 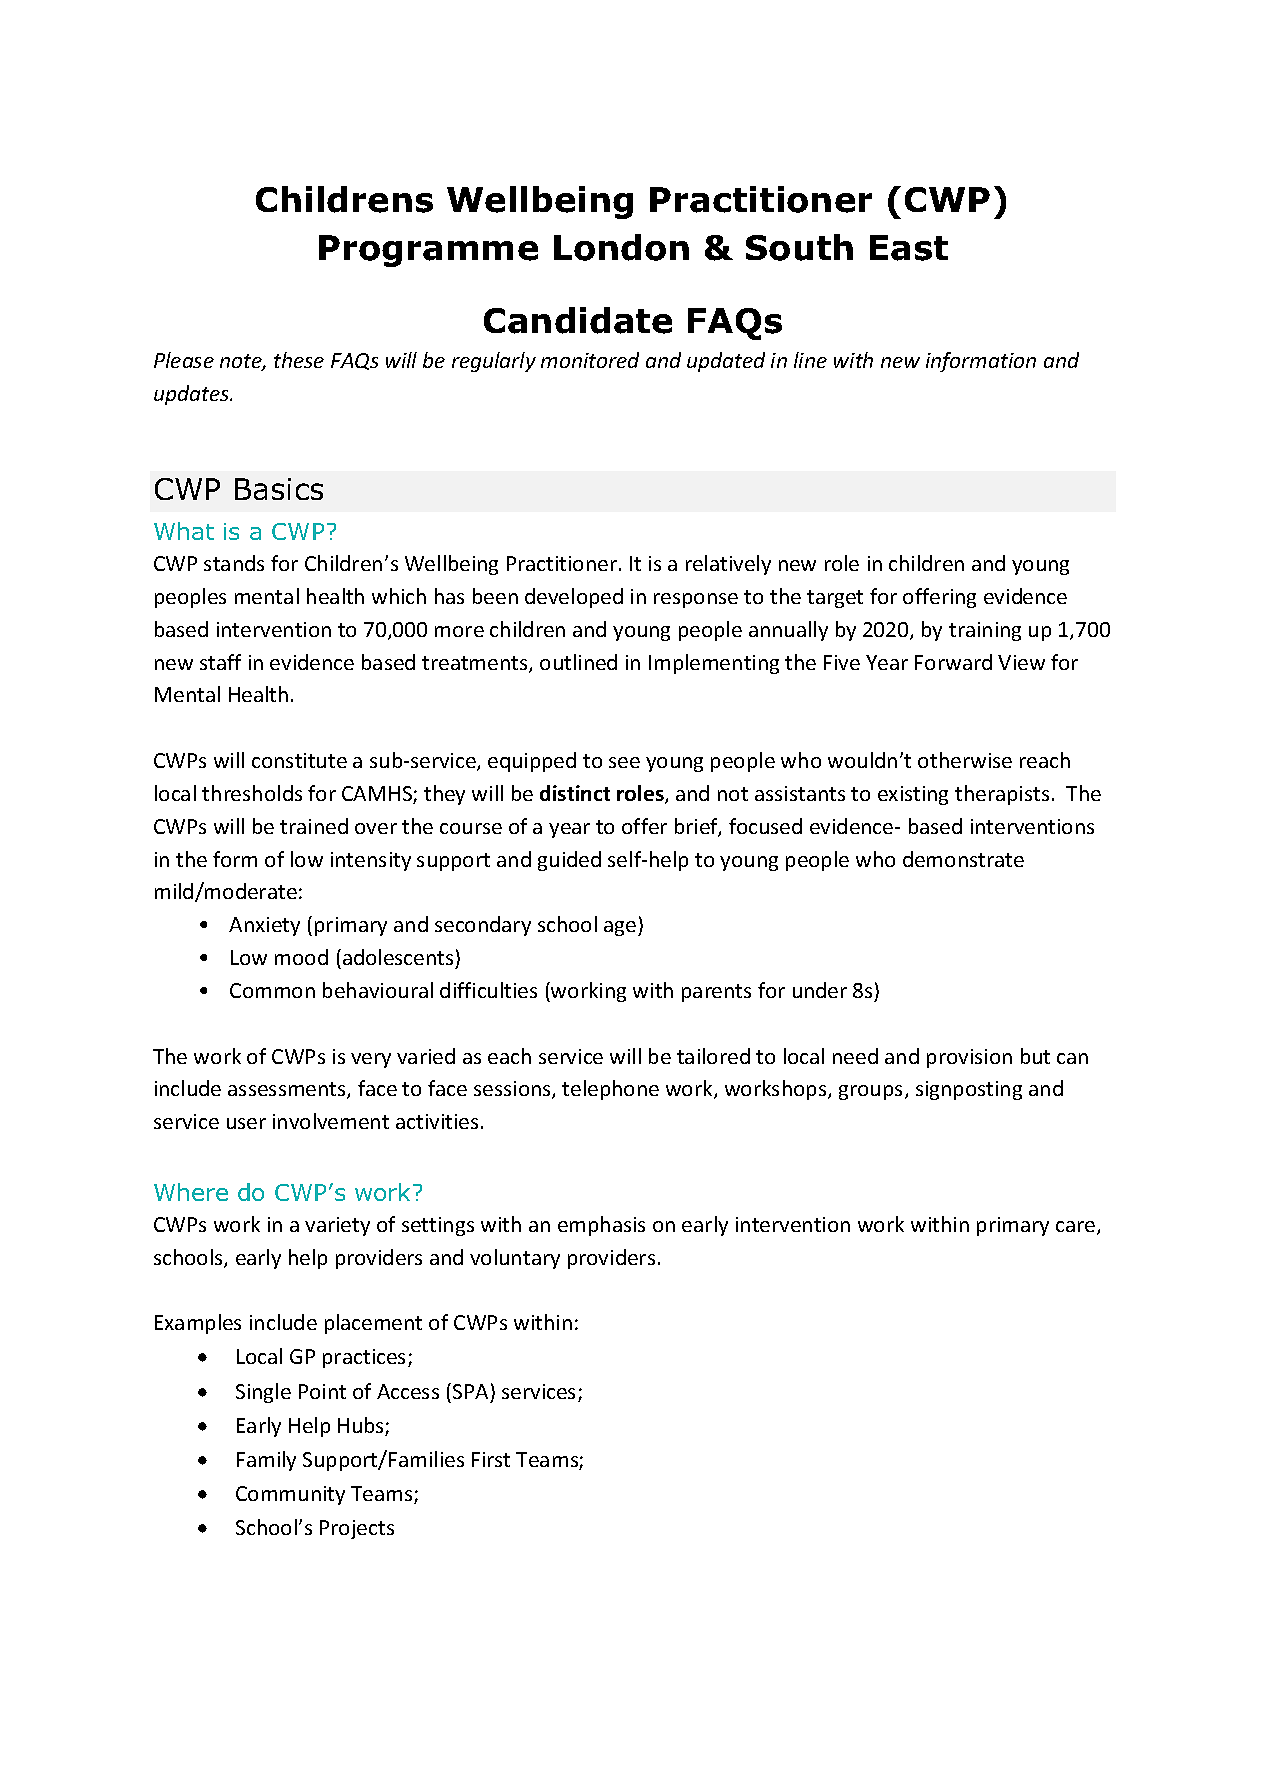 What do you see at coordinates (985, 631) in the screenshot?
I see `training` at bounding box center [985, 631].
